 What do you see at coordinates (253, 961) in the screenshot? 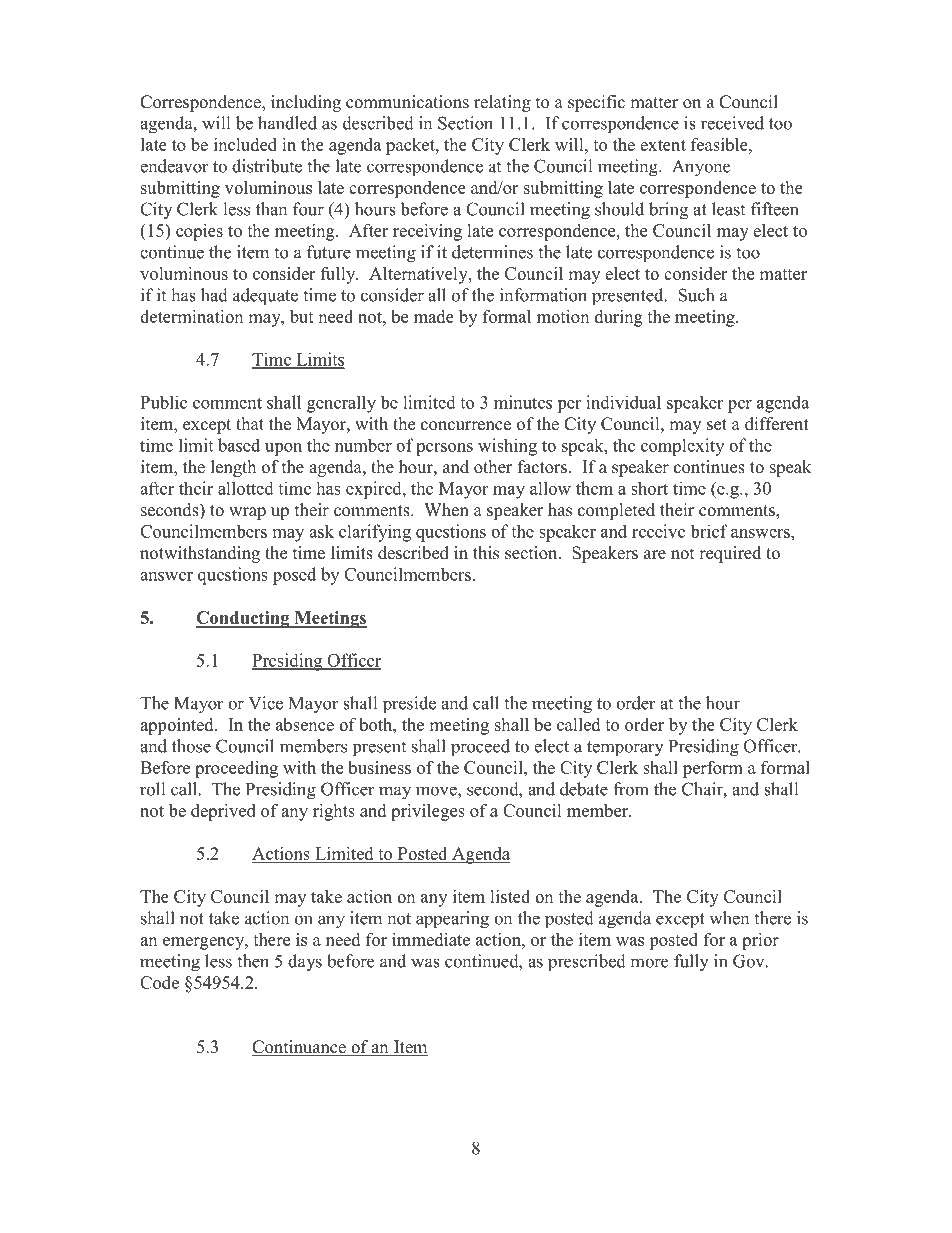
I see `then` at bounding box center [253, 961].
